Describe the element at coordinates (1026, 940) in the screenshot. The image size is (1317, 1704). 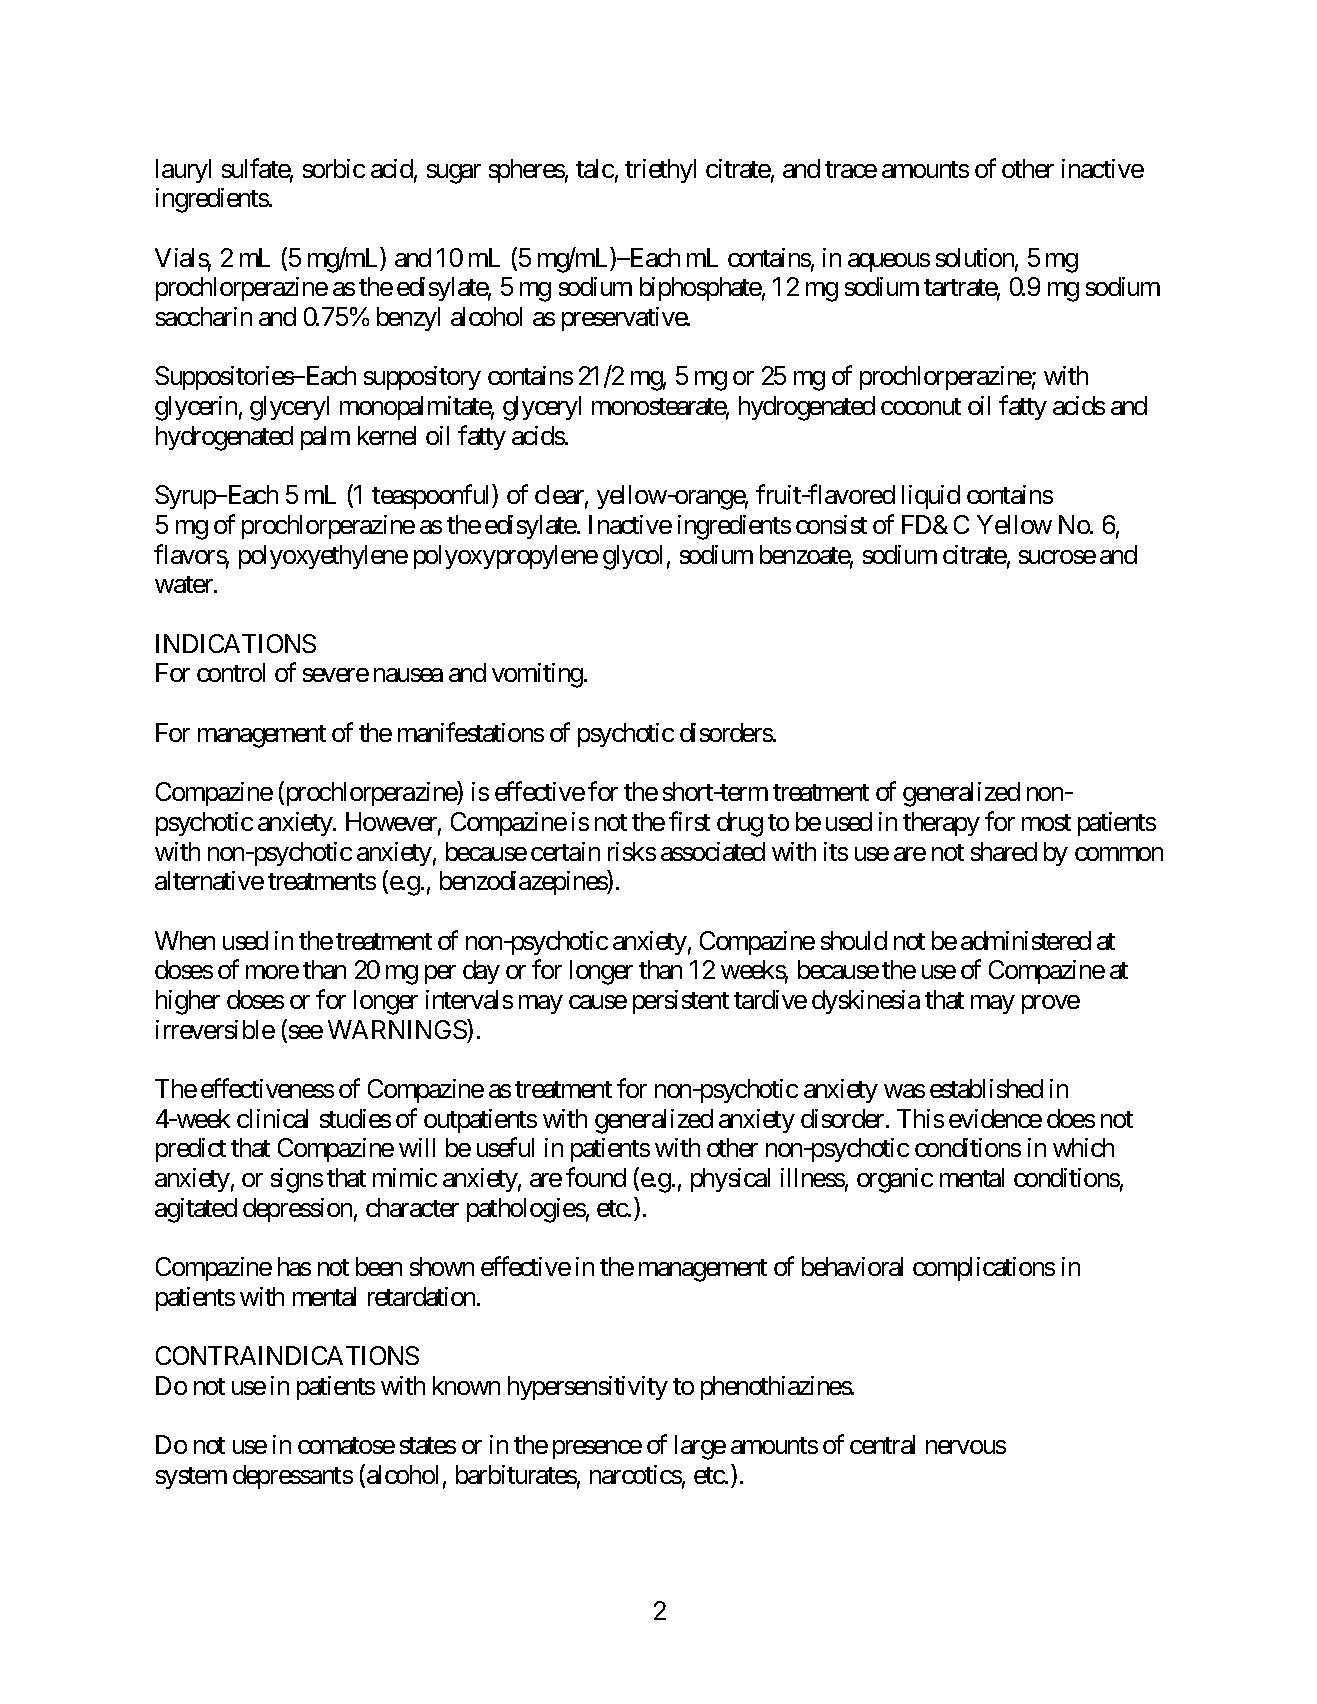
I see `administered` at that location.
